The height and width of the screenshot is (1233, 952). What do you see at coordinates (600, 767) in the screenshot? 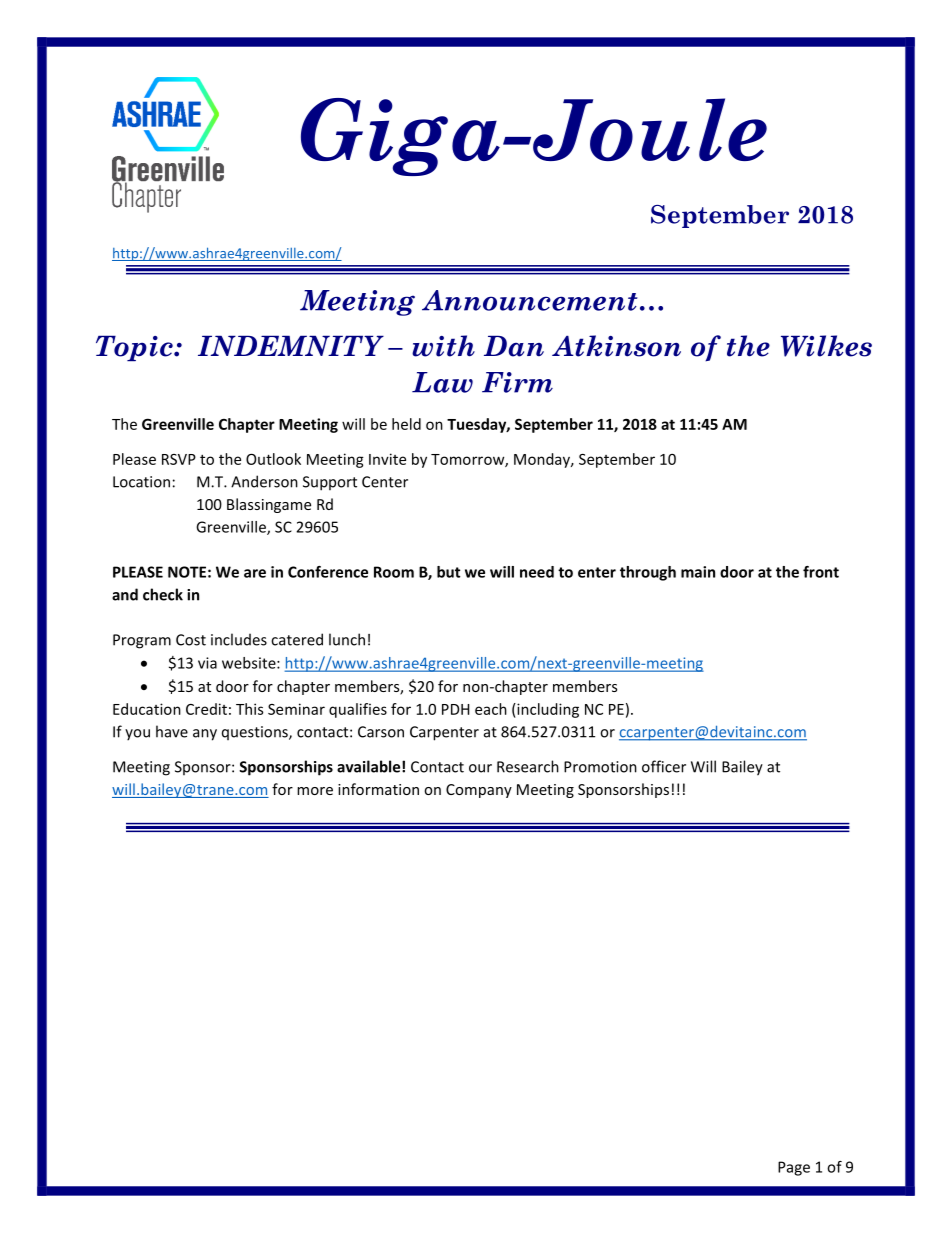
I see `Promotion` at bounding box center [600, 767].
